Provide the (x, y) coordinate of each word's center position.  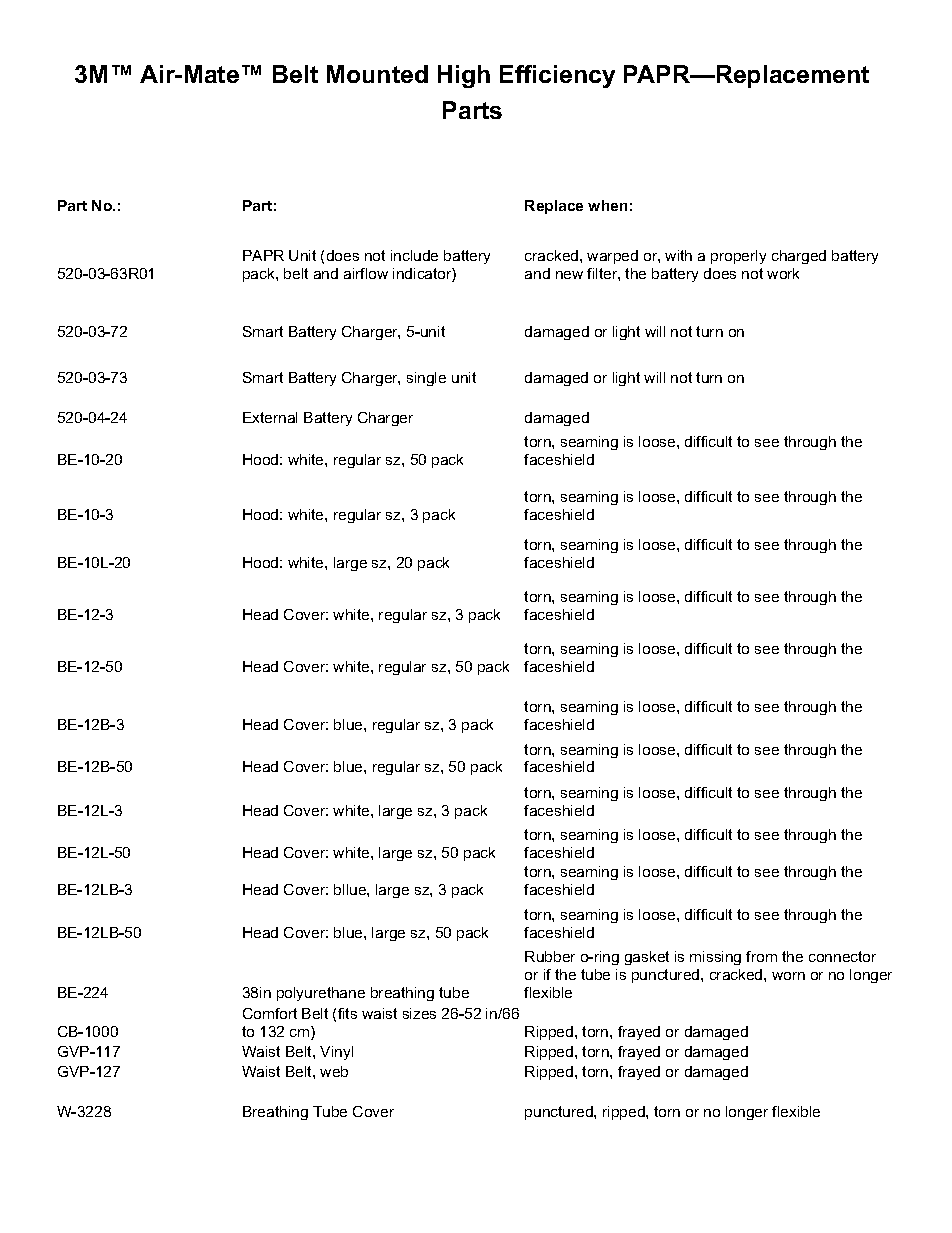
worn (788, 976)
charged (799, 257)
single (426, 379)
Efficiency (557, 76)
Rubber (550, 956)
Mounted (377, 74)
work (783, 273)
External (270, 417)
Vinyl (336, 1053)
